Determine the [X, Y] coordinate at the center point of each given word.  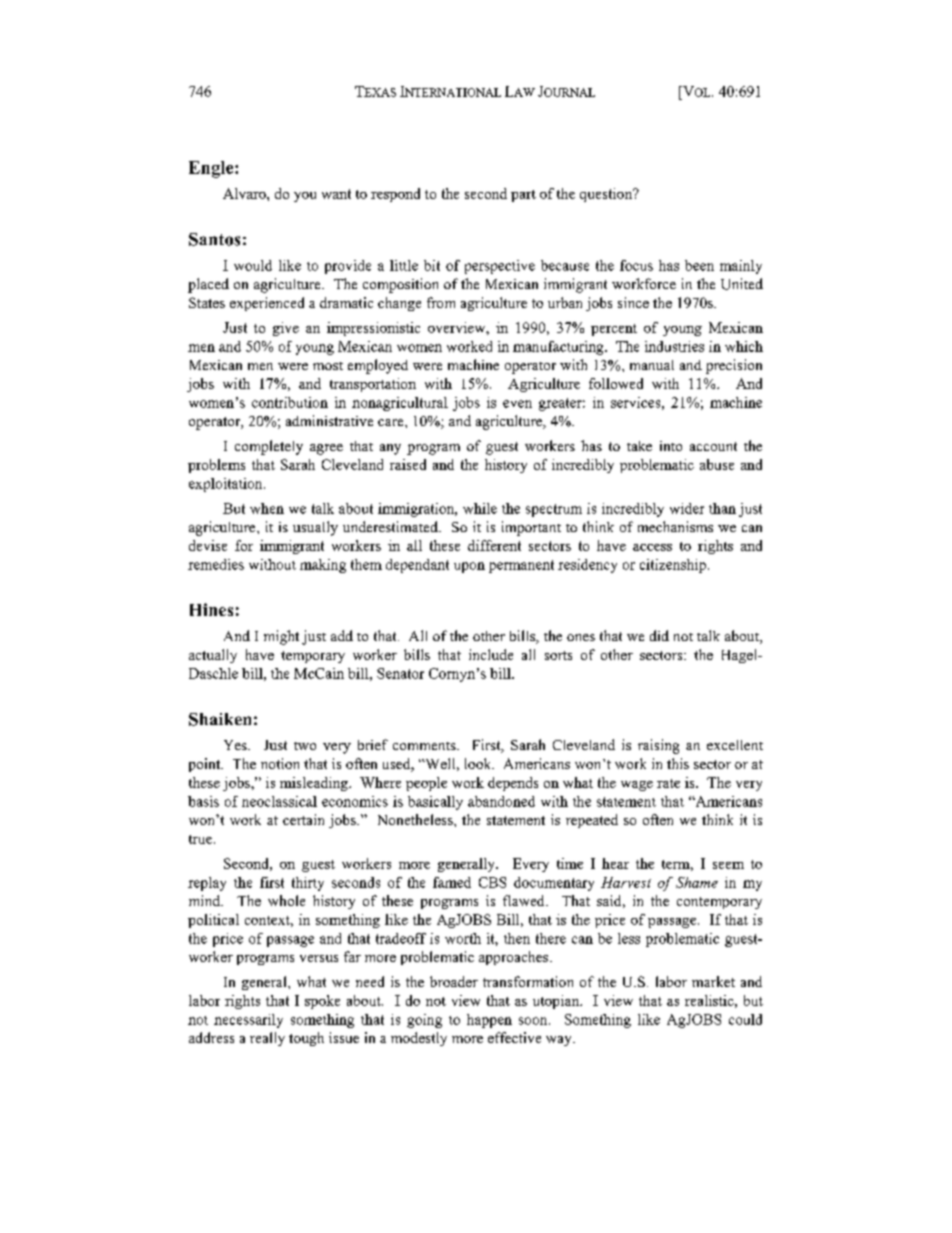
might [281, 637]
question [607, 195]
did [659, 635]
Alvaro [245, 193]
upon [469, 567]
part [523, 196]
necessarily [248, 1021]
